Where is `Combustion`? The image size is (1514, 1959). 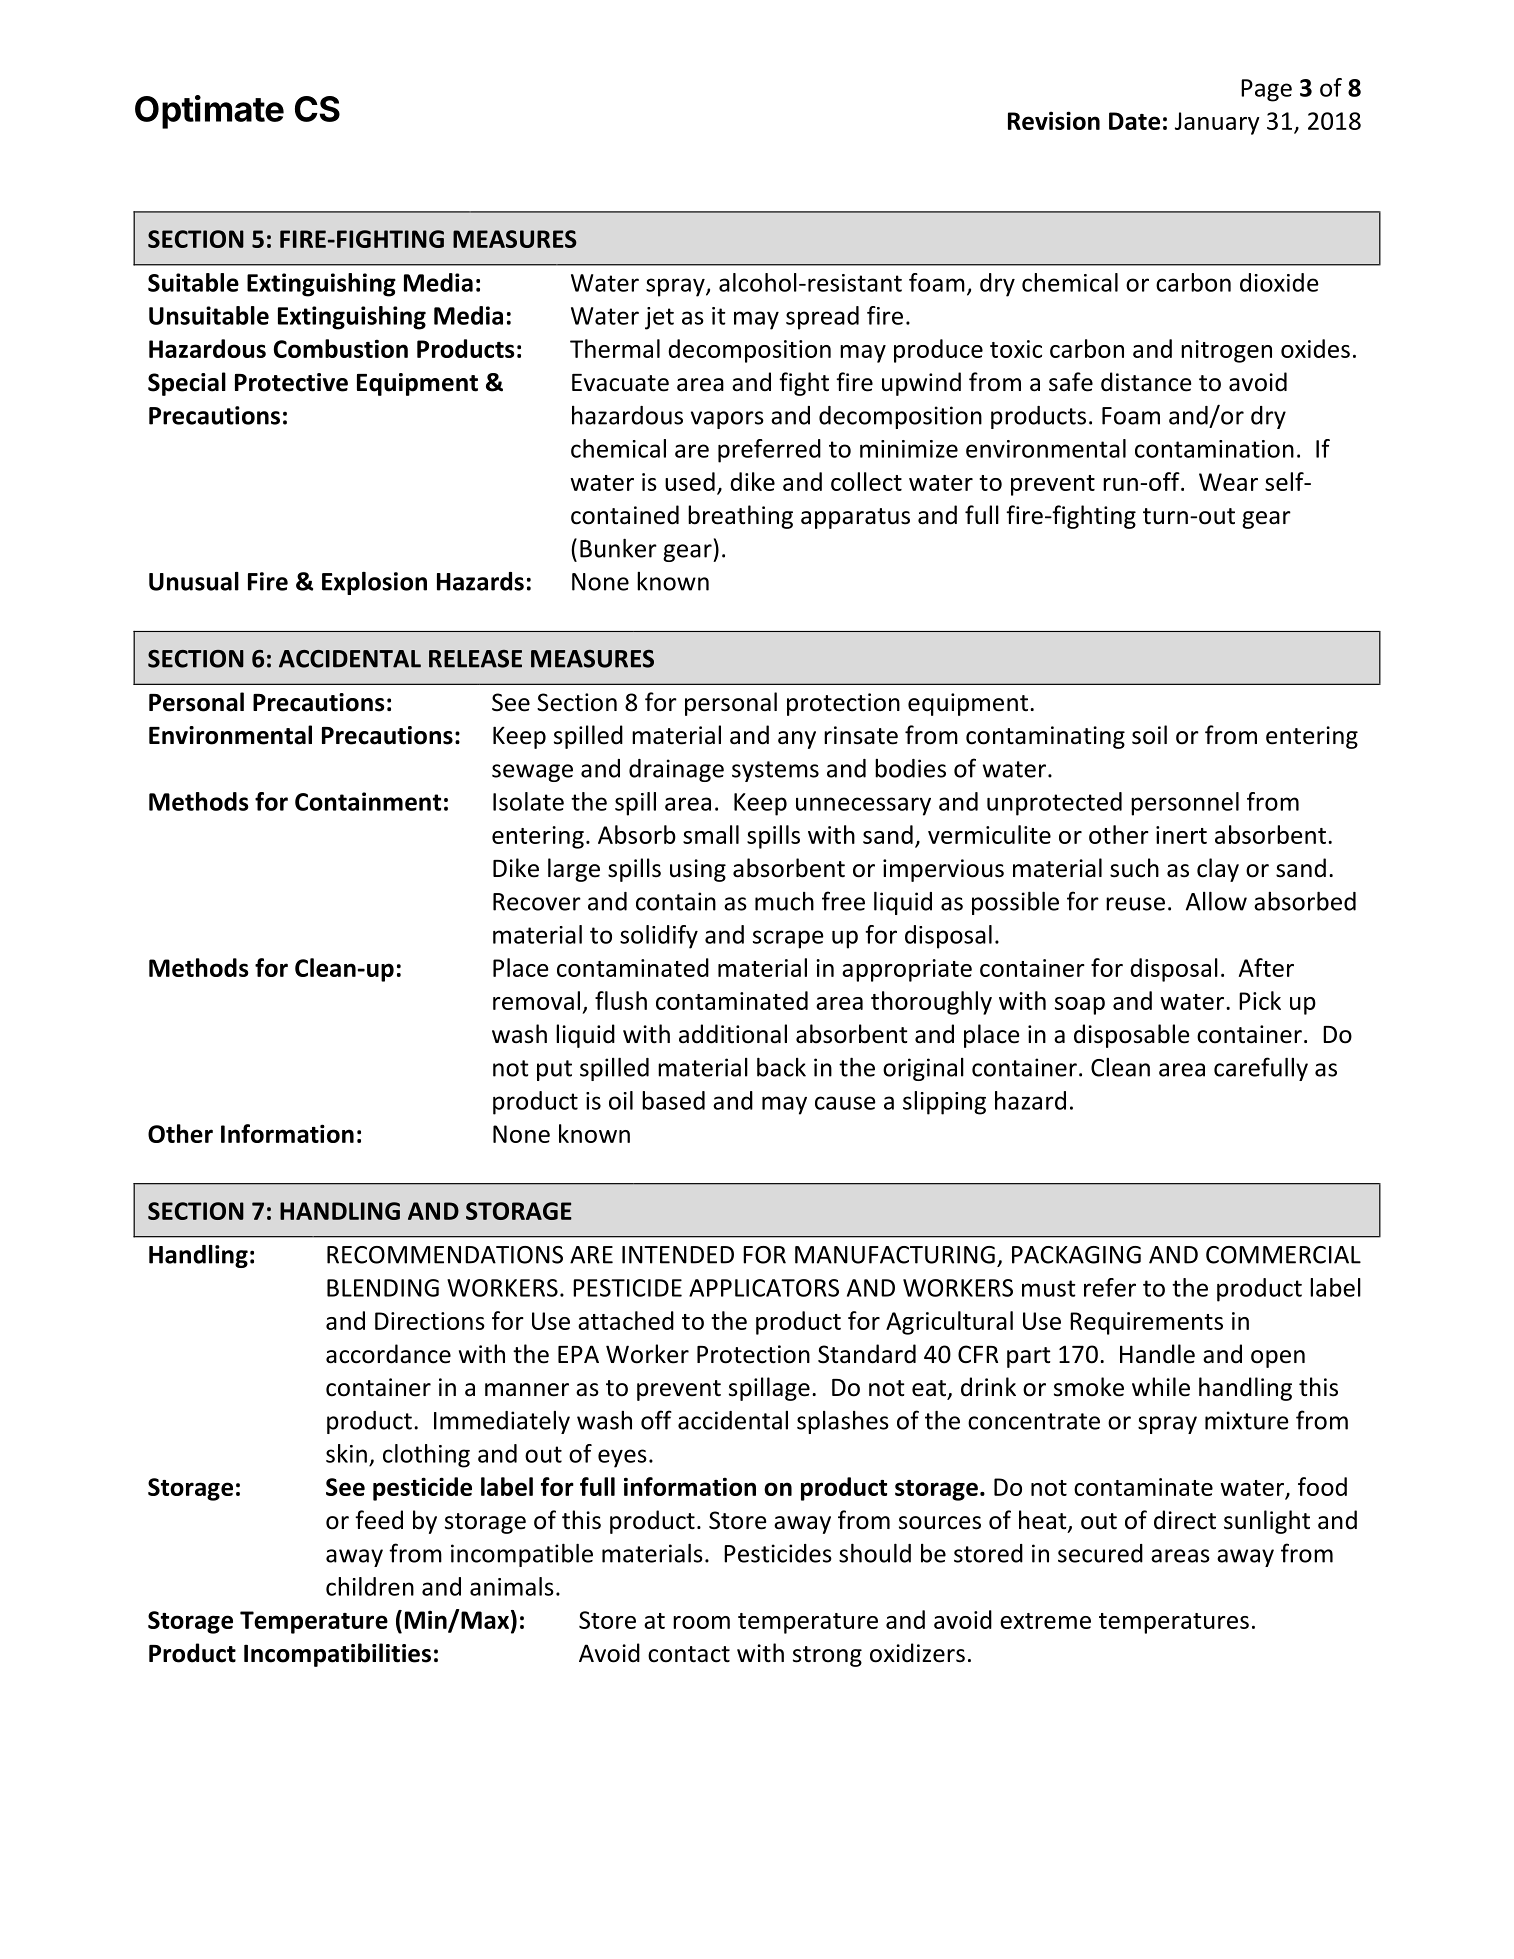
Combustion is located at coordinates (341, 348).
